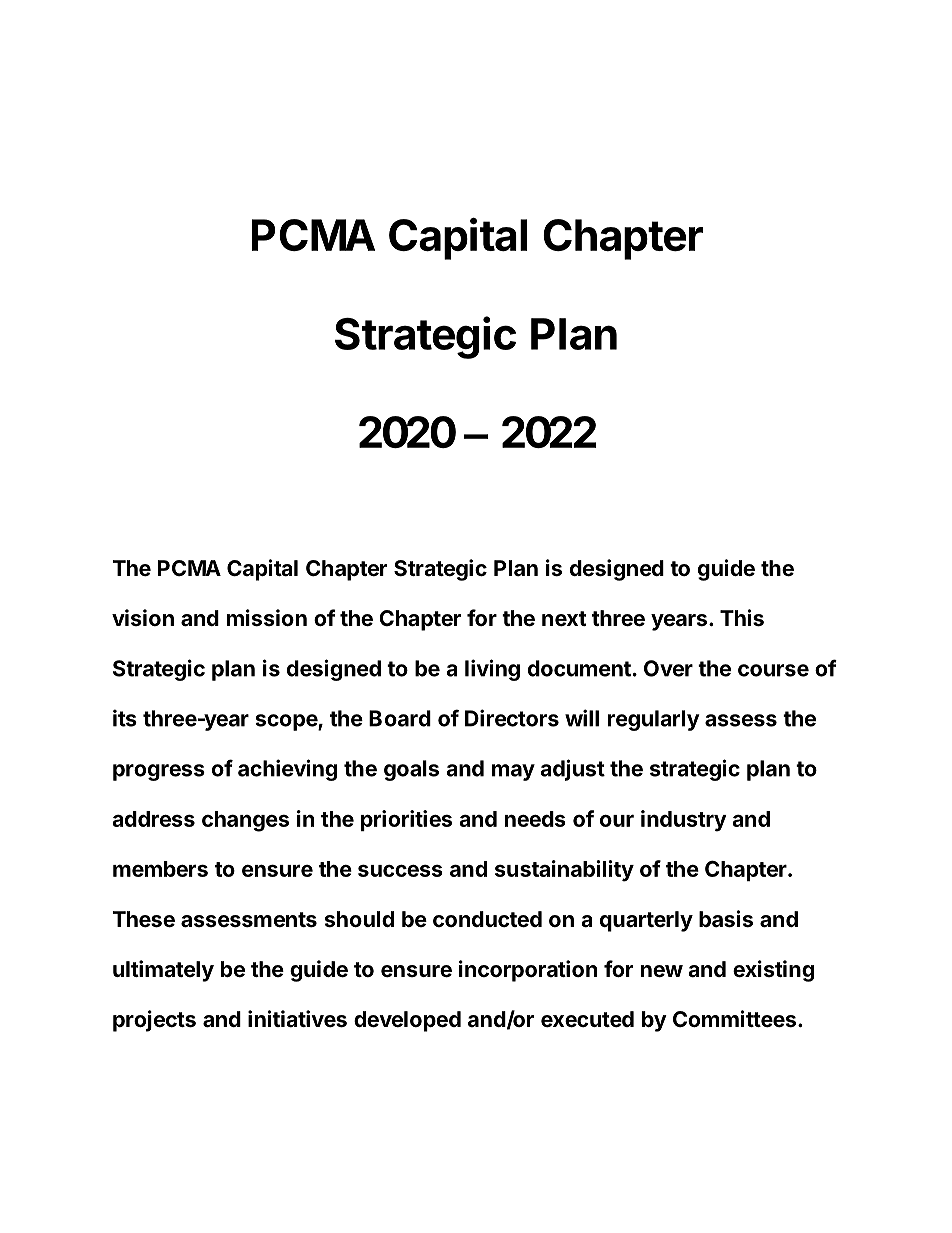  What do you see at coordinates (159, 772) in the image?
I see `progress` at bounding box center [159, 772].
